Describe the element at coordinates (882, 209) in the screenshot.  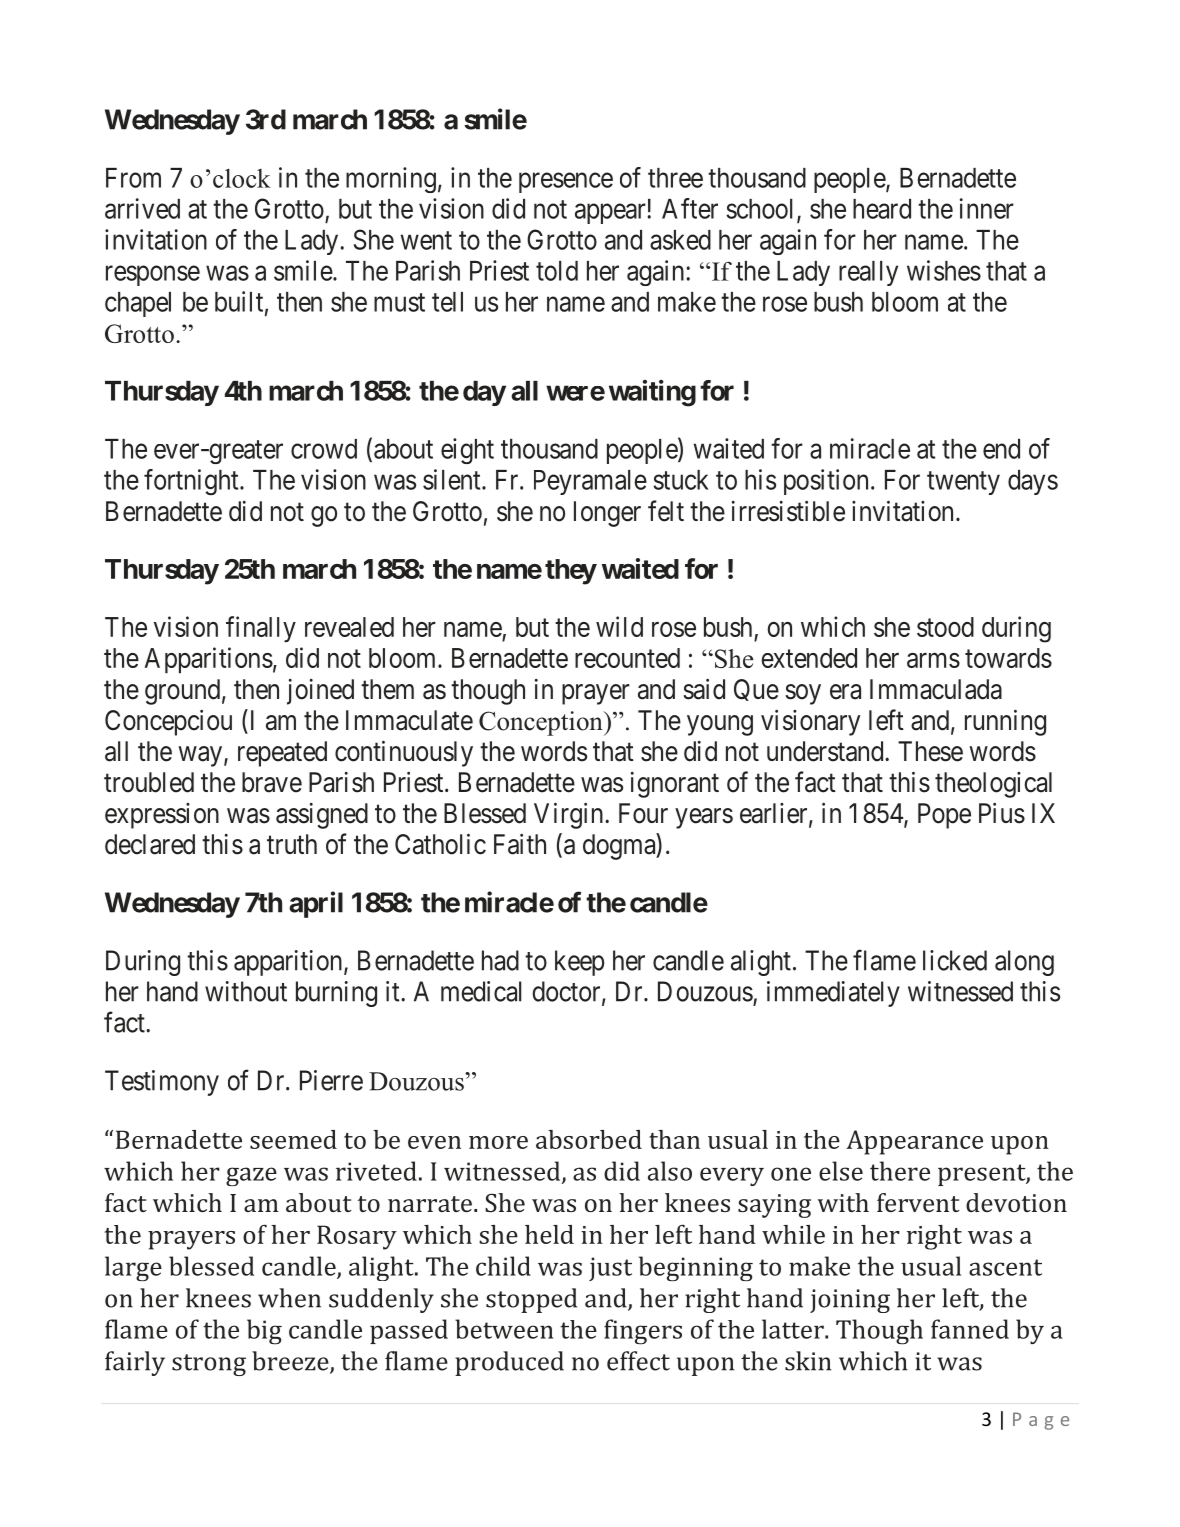
I see `heard` at that location.
